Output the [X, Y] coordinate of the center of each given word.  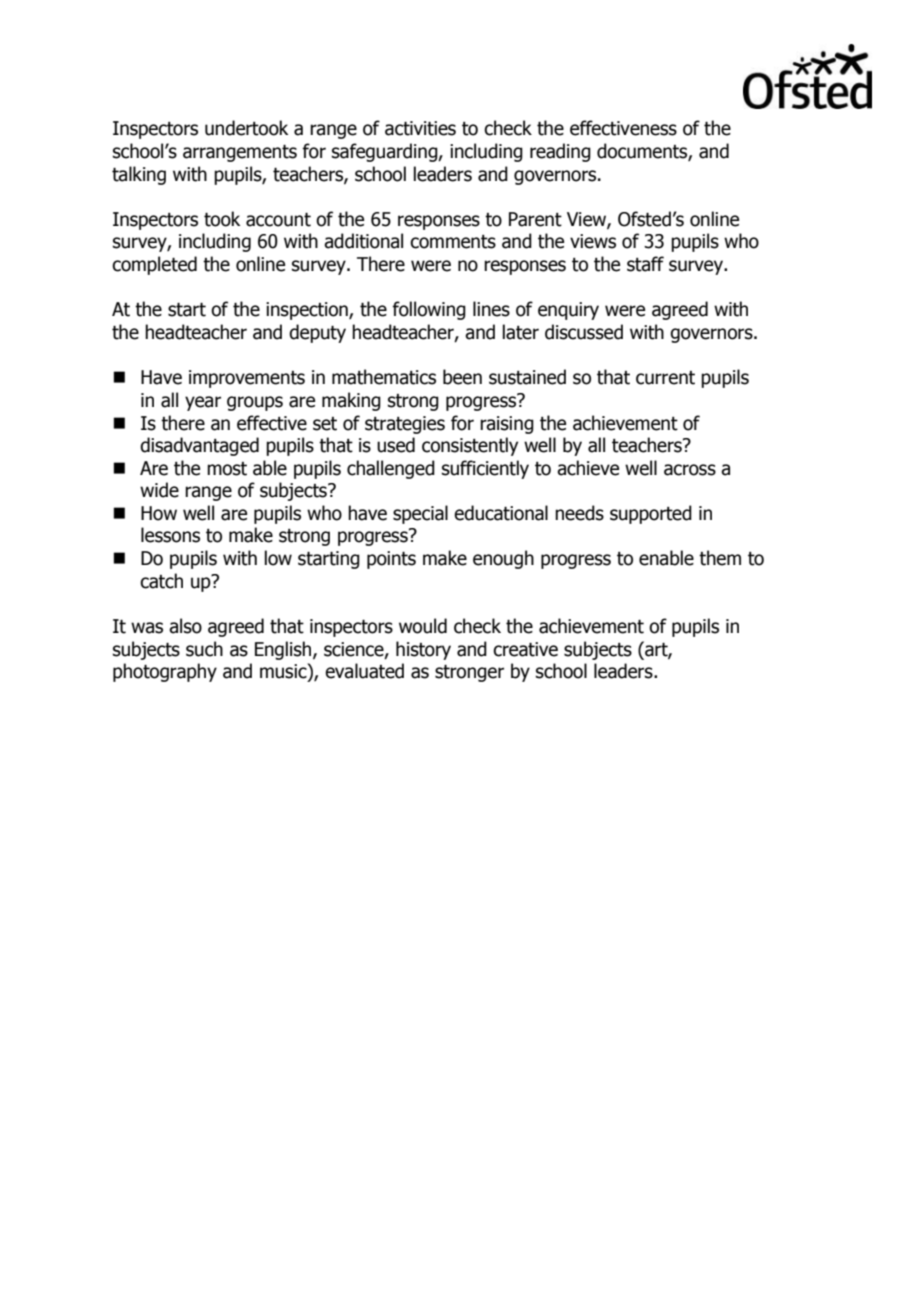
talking [139, 175]
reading [560, 152]
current [665, 378]
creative [525, 649]
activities [420, 128]
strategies [405, 425]
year [203, 403]
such [204, 649]
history [423, 650]
